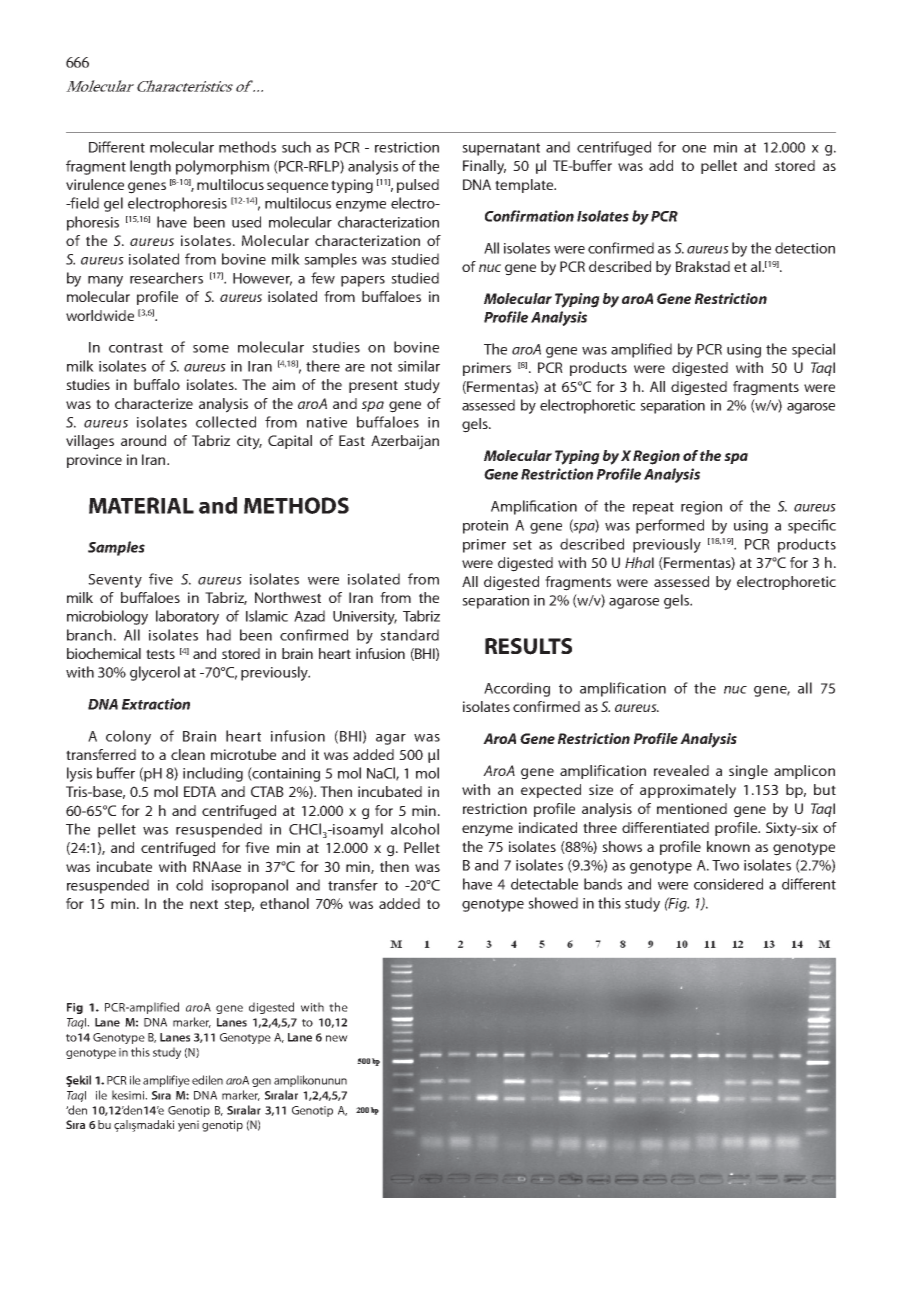 The image size is (924, 1308). I want to click on repeat, so click(653, 508).
